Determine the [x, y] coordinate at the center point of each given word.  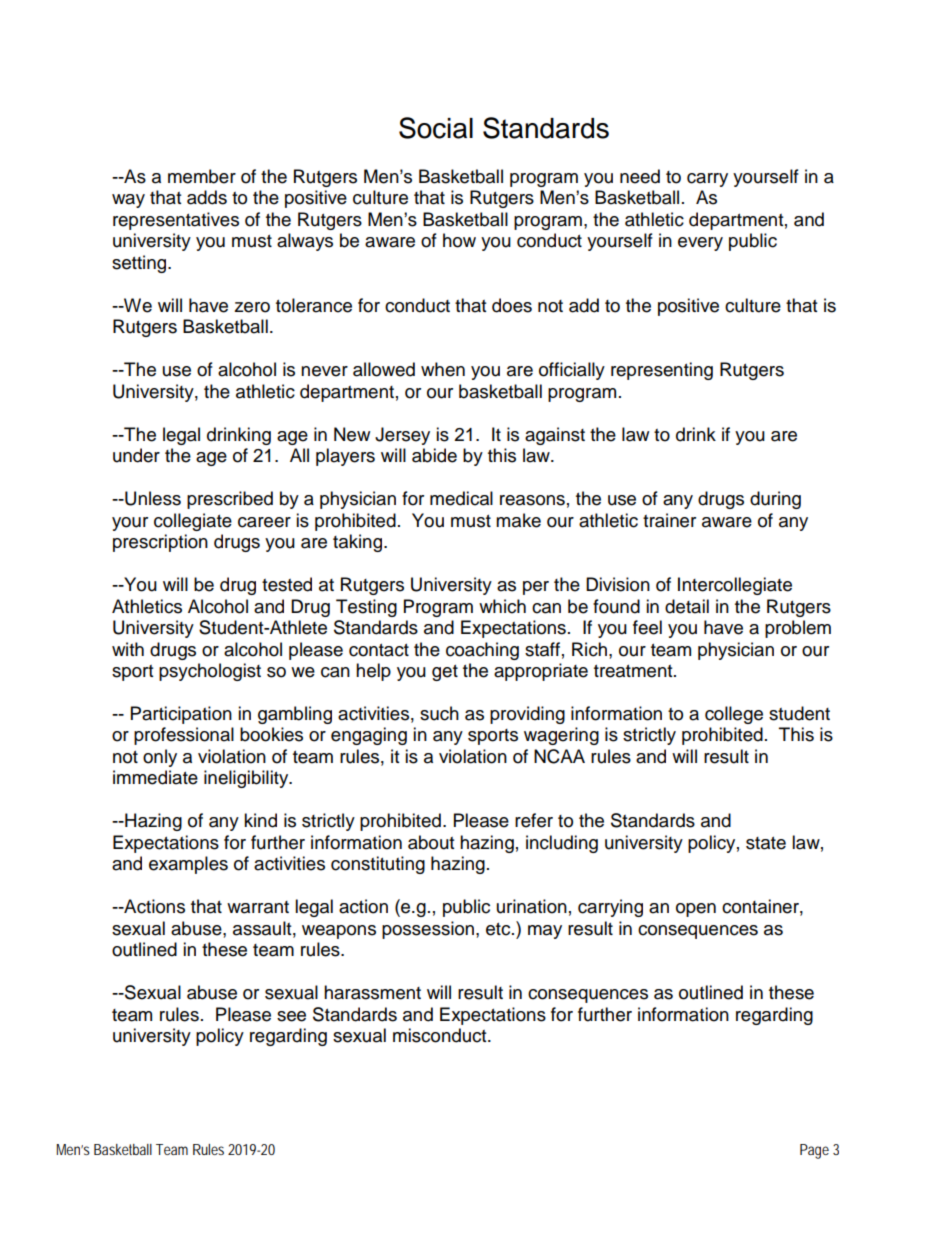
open [696, 910]
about [431, 842]
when [443, 369]
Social [436, 128]
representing [662, 371]
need [640, 176]
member [202, 176]
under [136, 455]
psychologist [210, 672]
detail [687, 606]
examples [188, 865]
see [291, 1016]
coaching [482, 651]
